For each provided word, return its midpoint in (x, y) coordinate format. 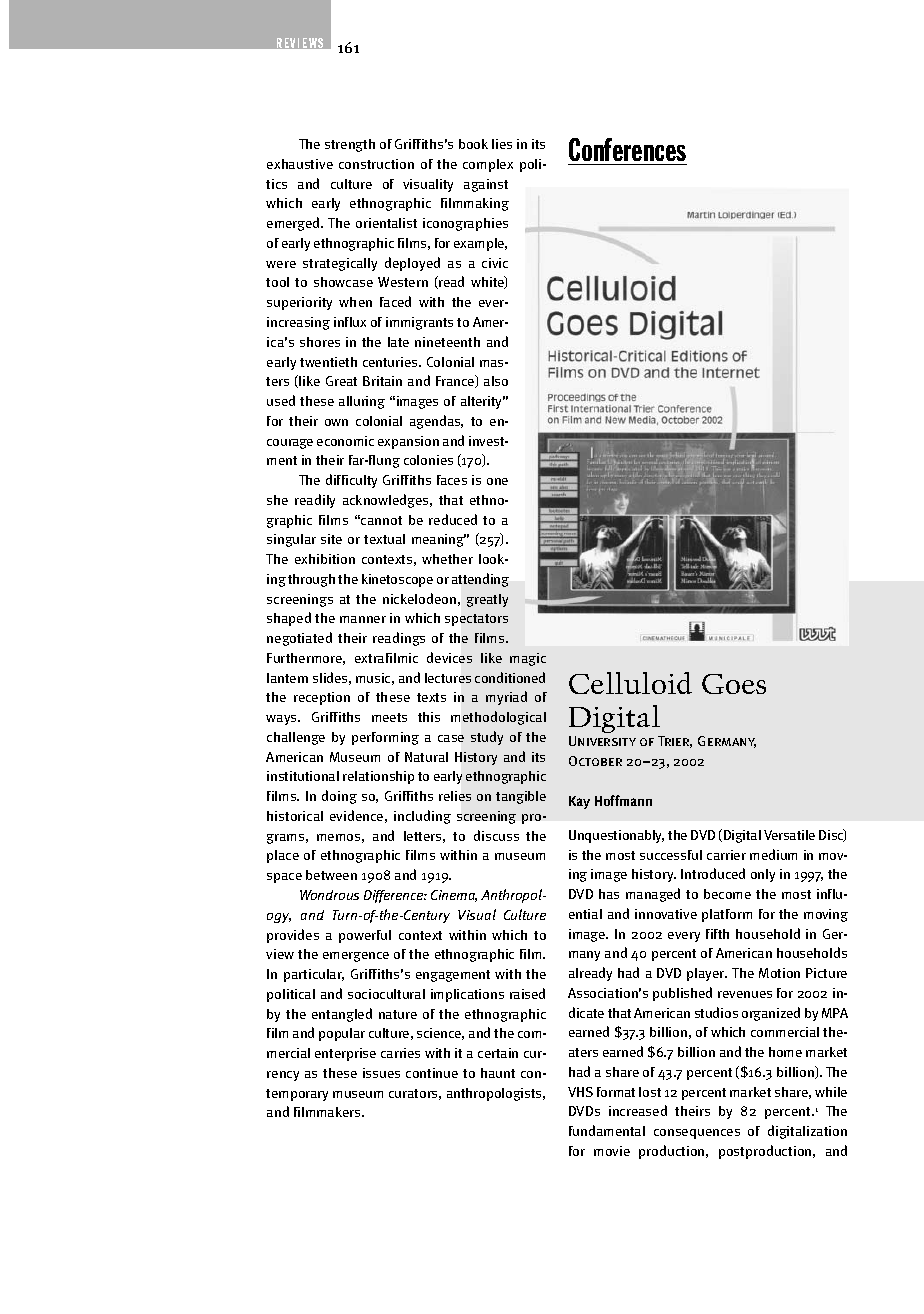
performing (385, 738)
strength (350, 145)
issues (381, 1073)
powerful (365, 936)
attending (480, 580)
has (609, 894)
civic (495, 263)
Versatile (789, 835)
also (496, 381)
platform (727, 915)
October (595, 761)
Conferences (627, 149)
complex (488, 165)
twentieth (328, 362)
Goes (734, 684)
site (331, 539)
